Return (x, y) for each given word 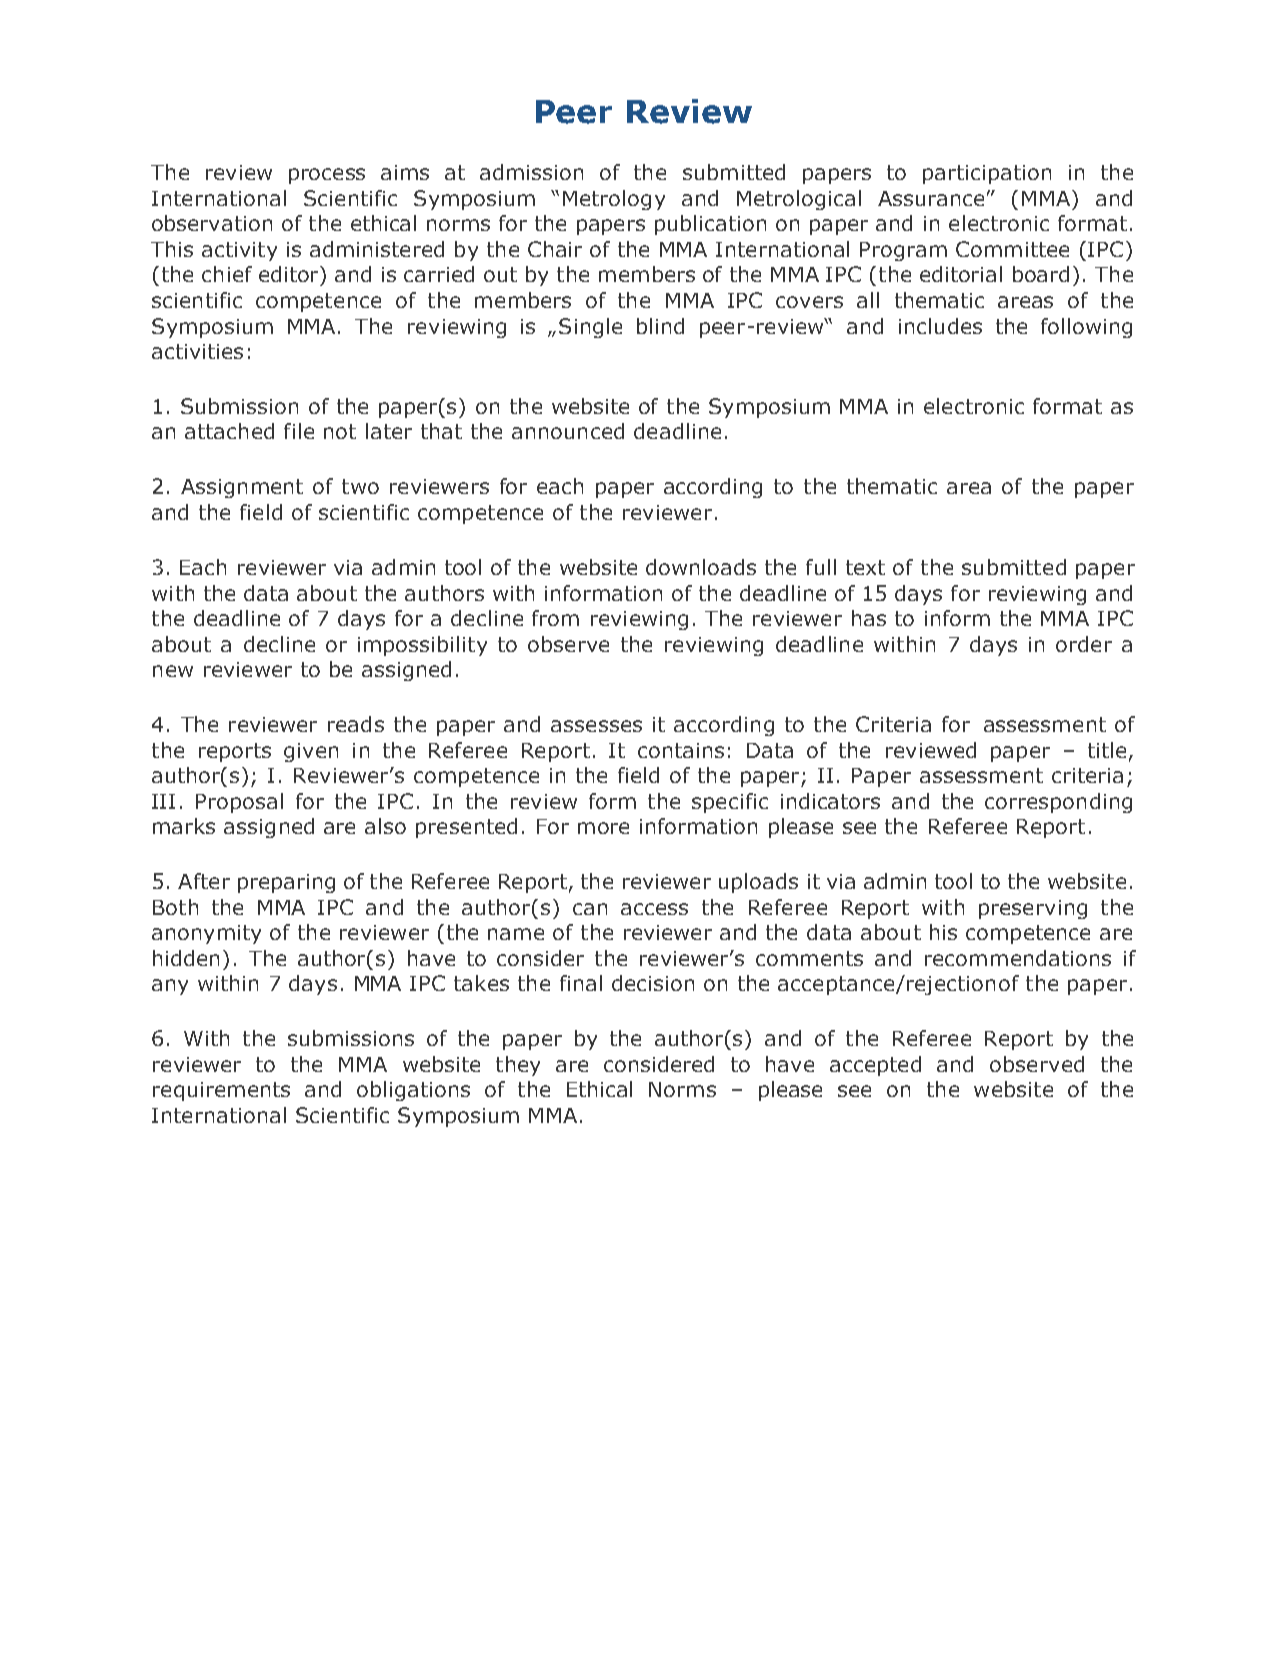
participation (987, 174)
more (603, 828)
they (518, 1066)
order (1084, 644)
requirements (221, 1091)
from (555, 618)
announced (568, 431)
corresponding (1058, 803)
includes (940, 326)
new (173, 671)
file (299, 431)
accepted (875, 1066)
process (327, 176)
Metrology (614, 200)
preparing (286, 883)
